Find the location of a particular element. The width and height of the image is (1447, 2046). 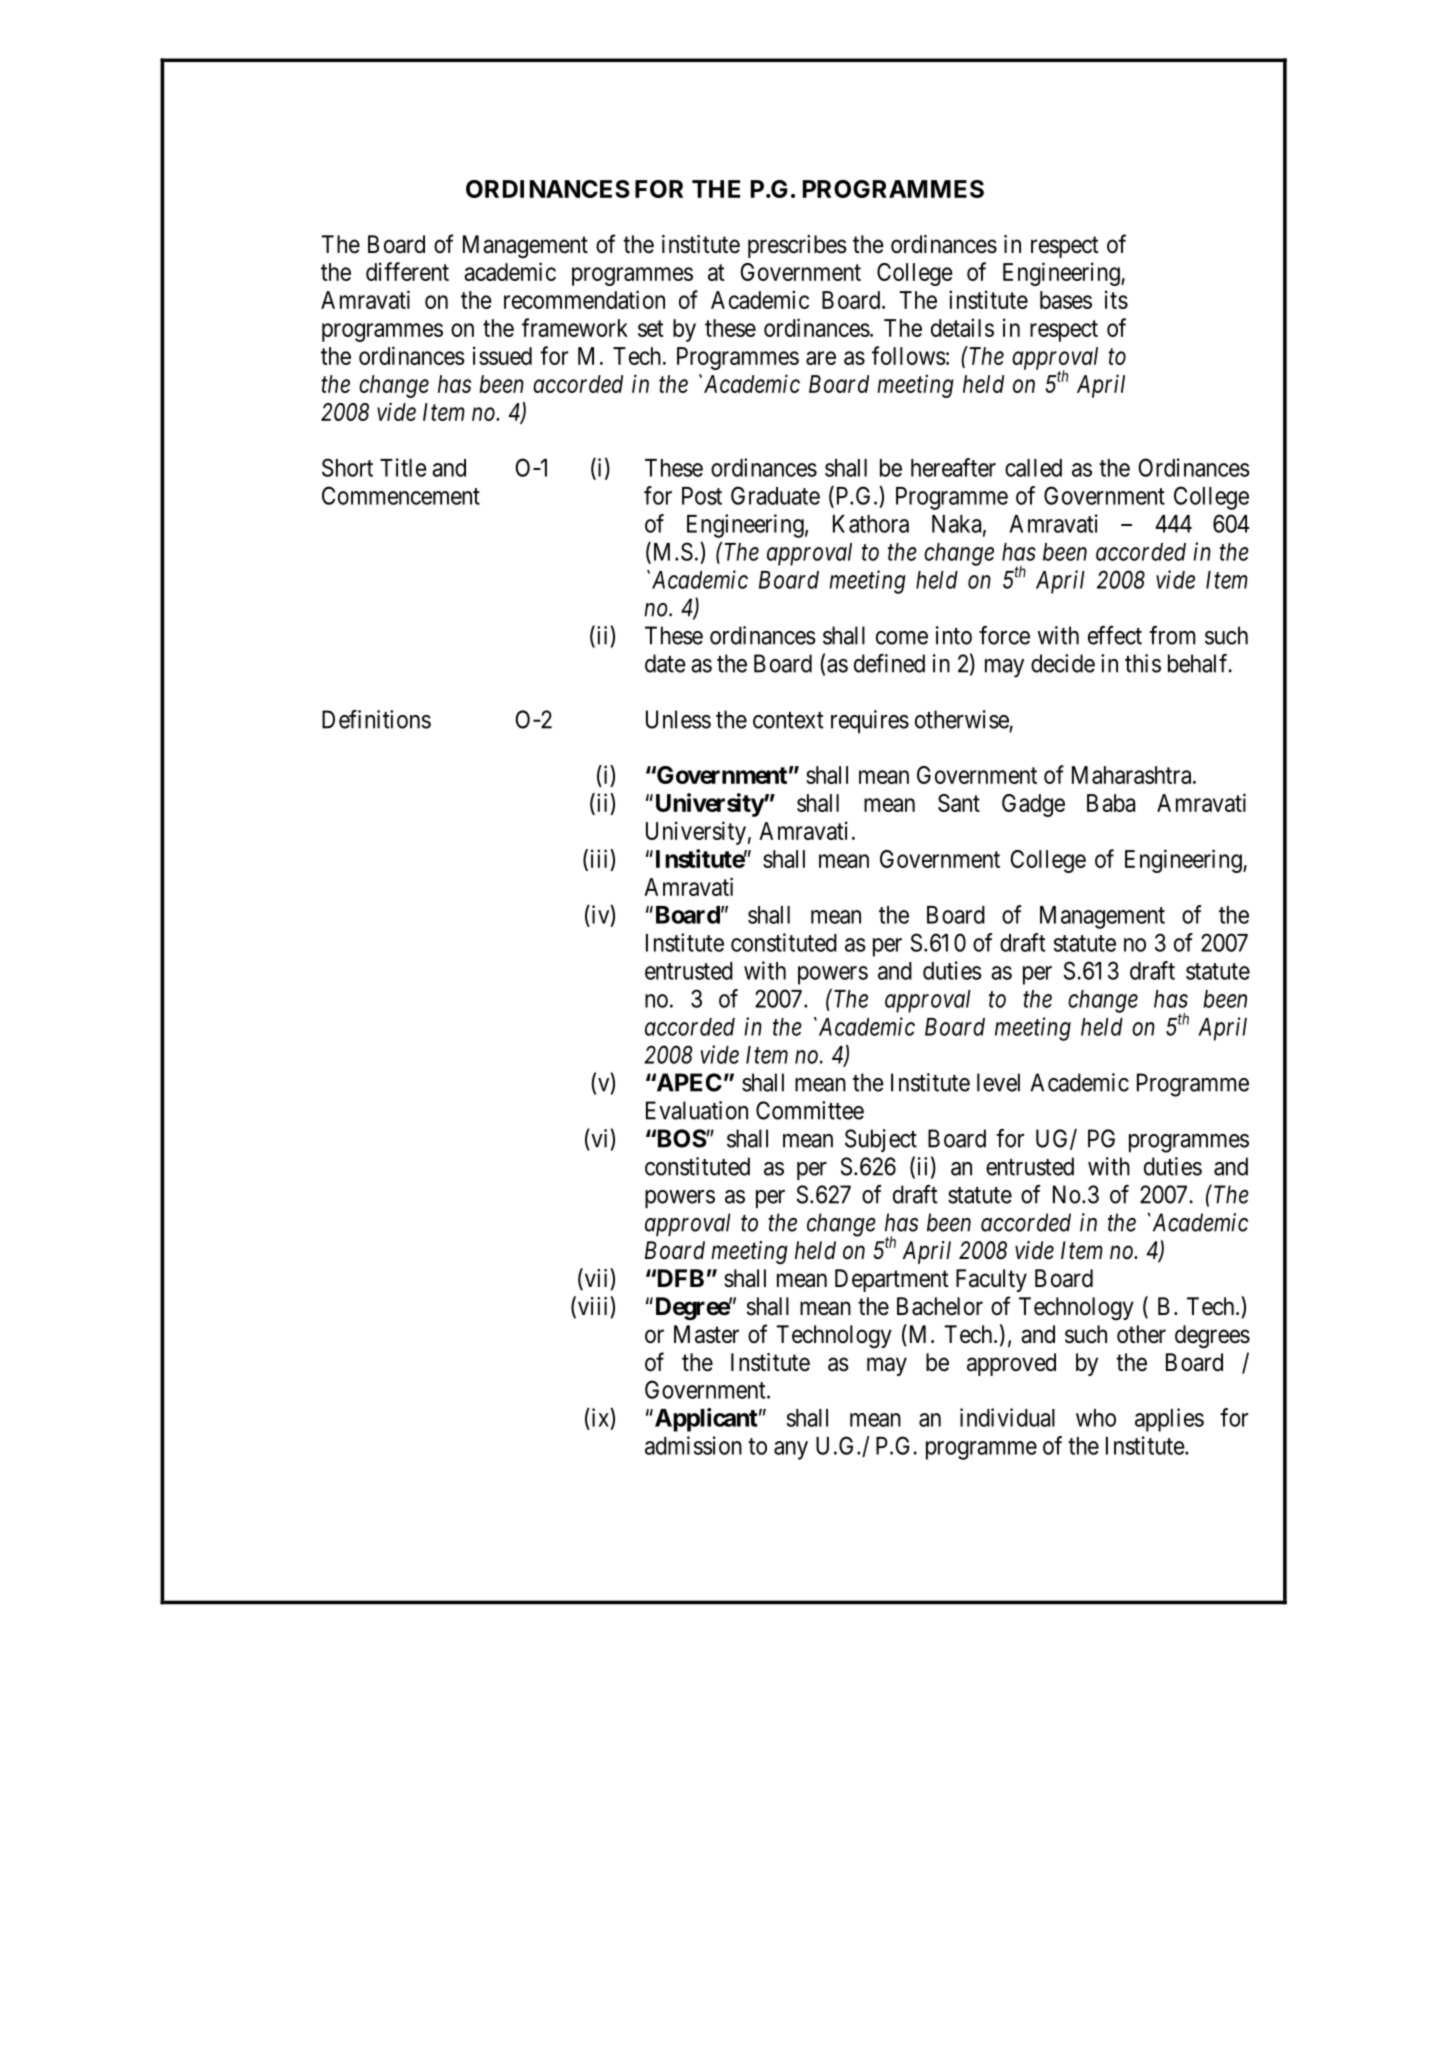

prescribes is located at coordinates (797, 246).
